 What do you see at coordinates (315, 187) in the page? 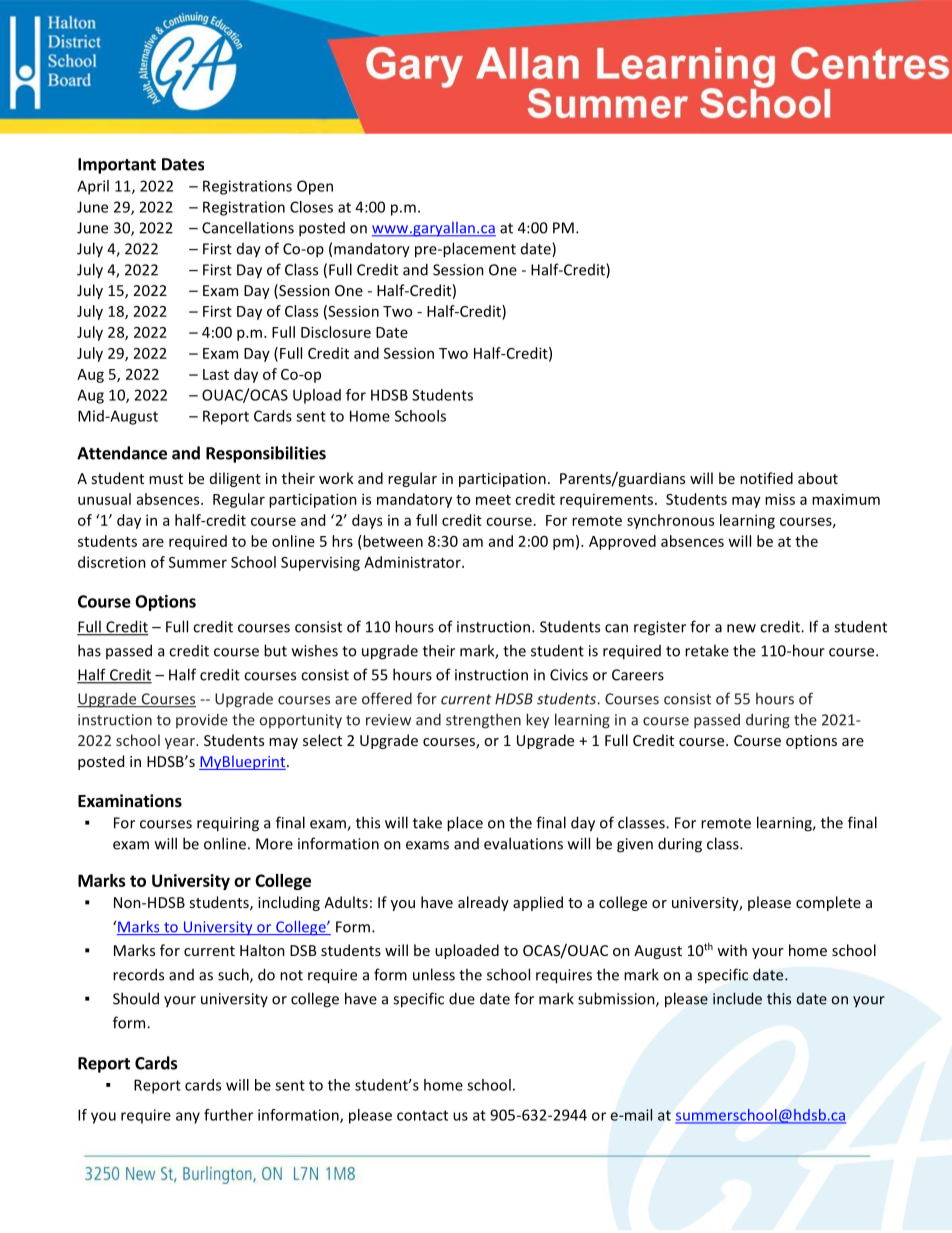
I see `Open` at bounding box center [315, 187].
